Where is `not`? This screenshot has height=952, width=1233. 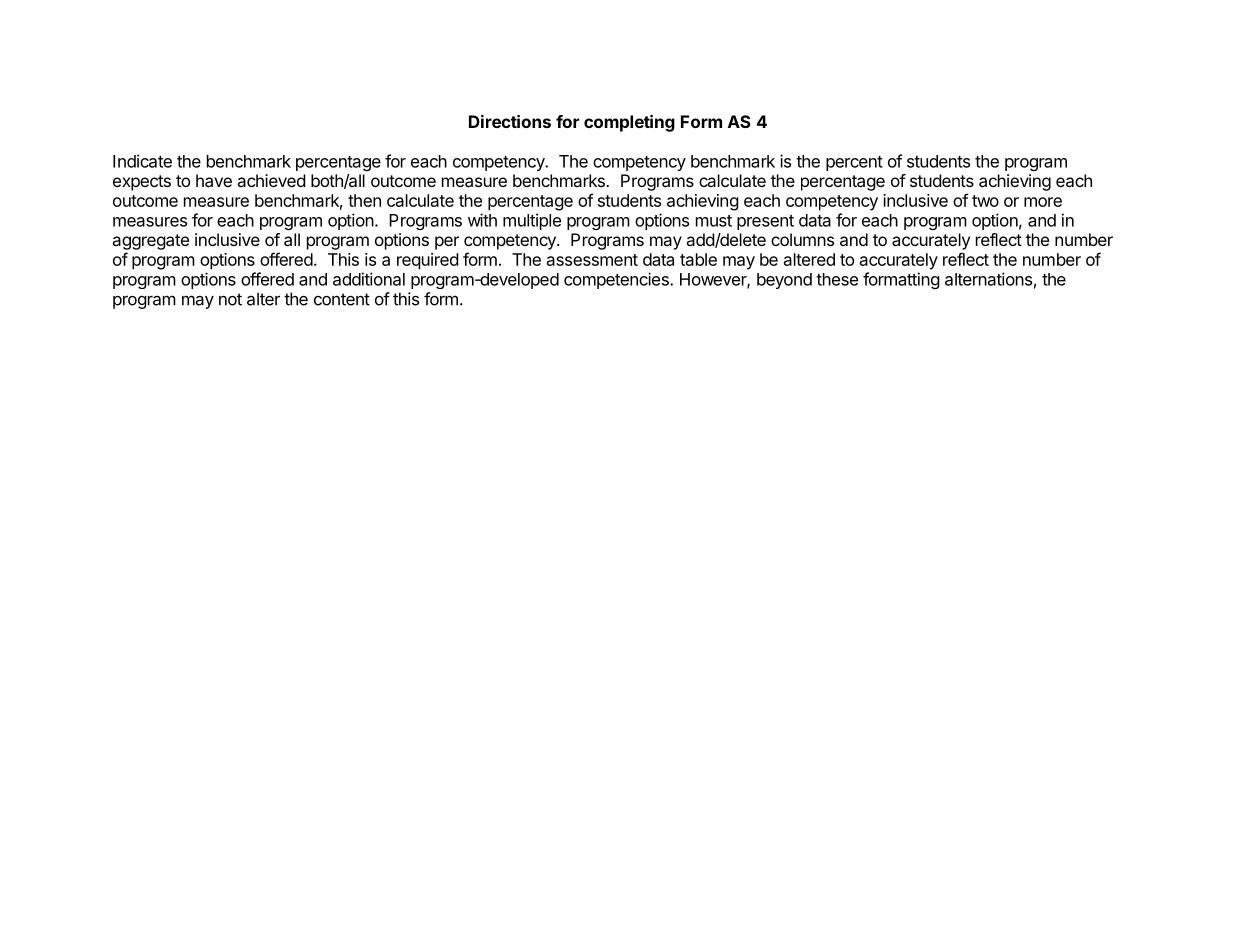
not is located at coordinates (230, 299).
